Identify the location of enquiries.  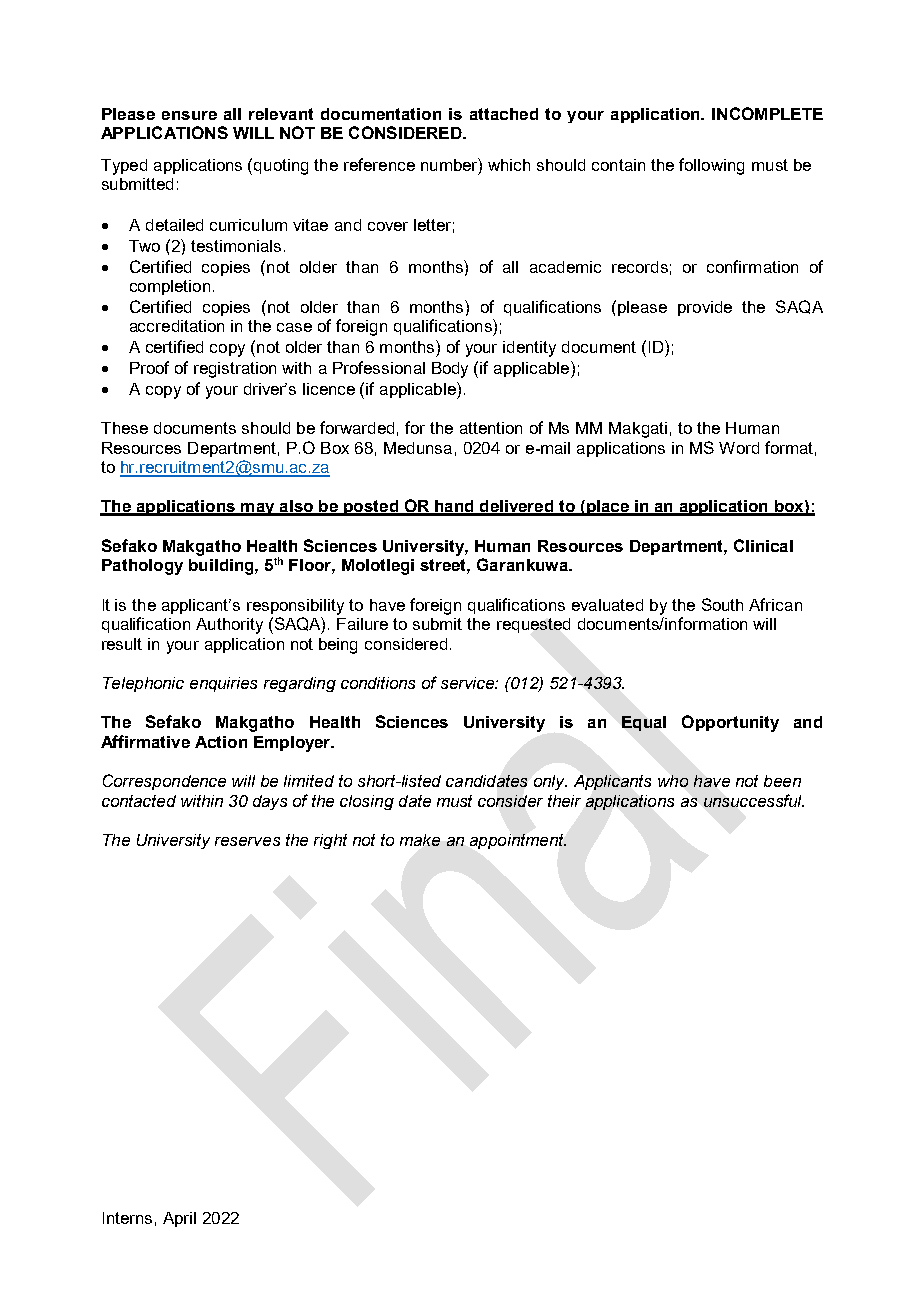
(223, 684).
